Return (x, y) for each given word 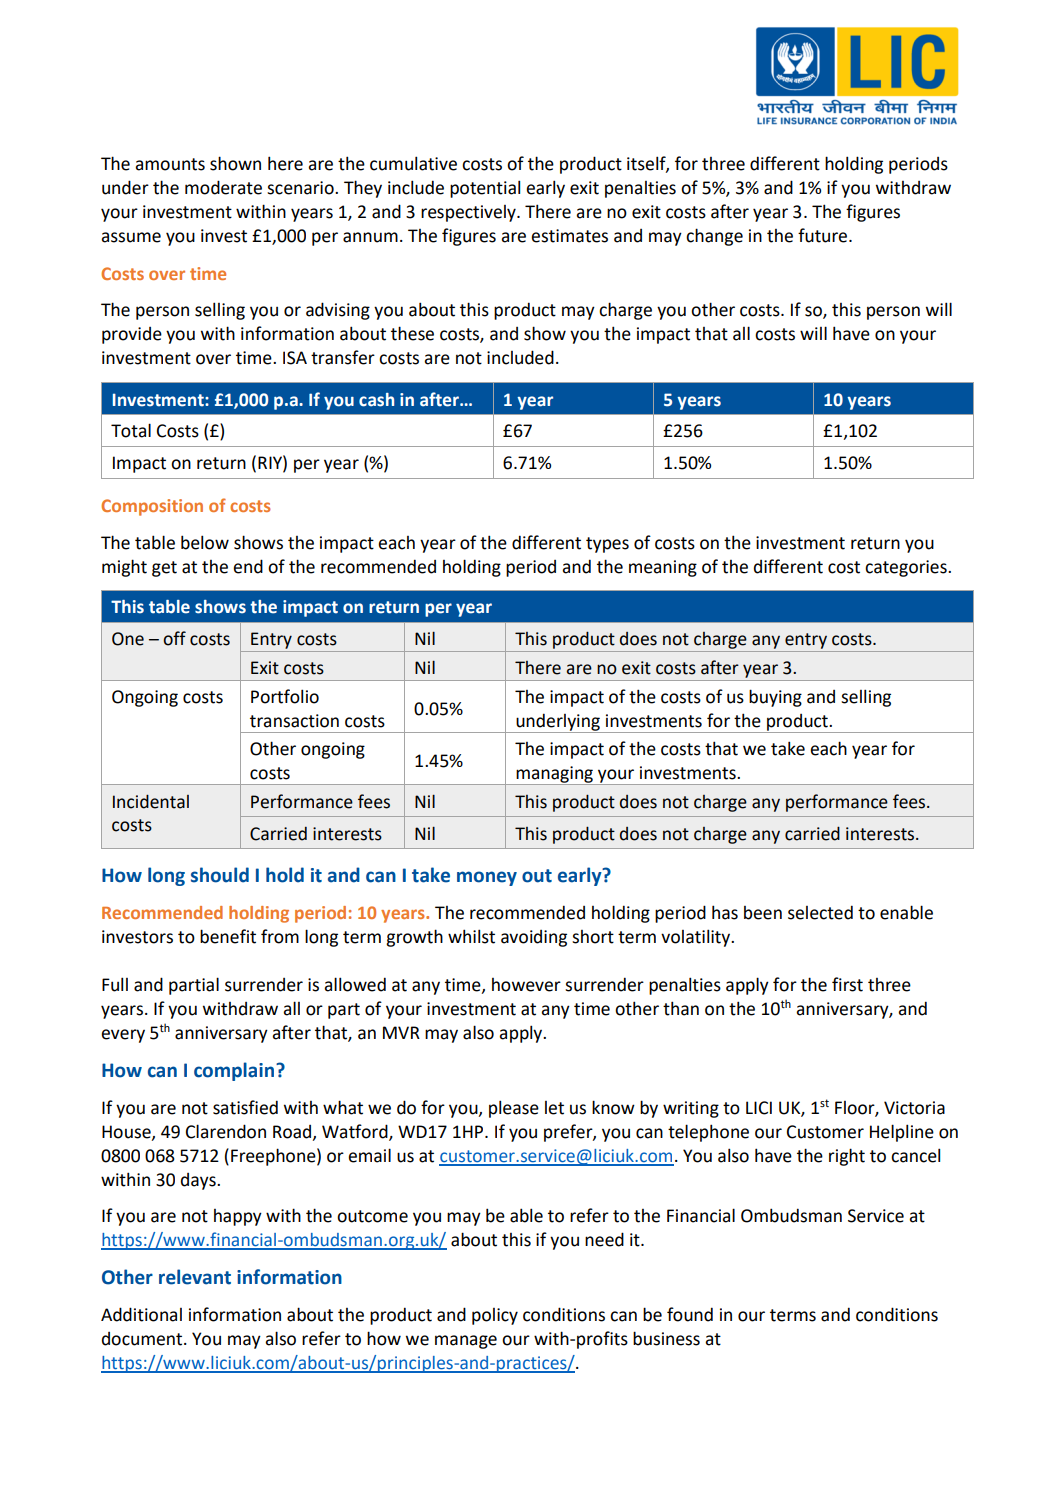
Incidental (151, 801)
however (526, 985)
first (847, 984)
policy (495, 1316)
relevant (195, 1277)
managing (554, 775)
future (824, 235)
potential (485, 189)
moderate (223, 187)
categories (907, 568)
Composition (152, 507)
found (690, 1314)
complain (234, 1071)
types (607, 545)
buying (775, 698)
